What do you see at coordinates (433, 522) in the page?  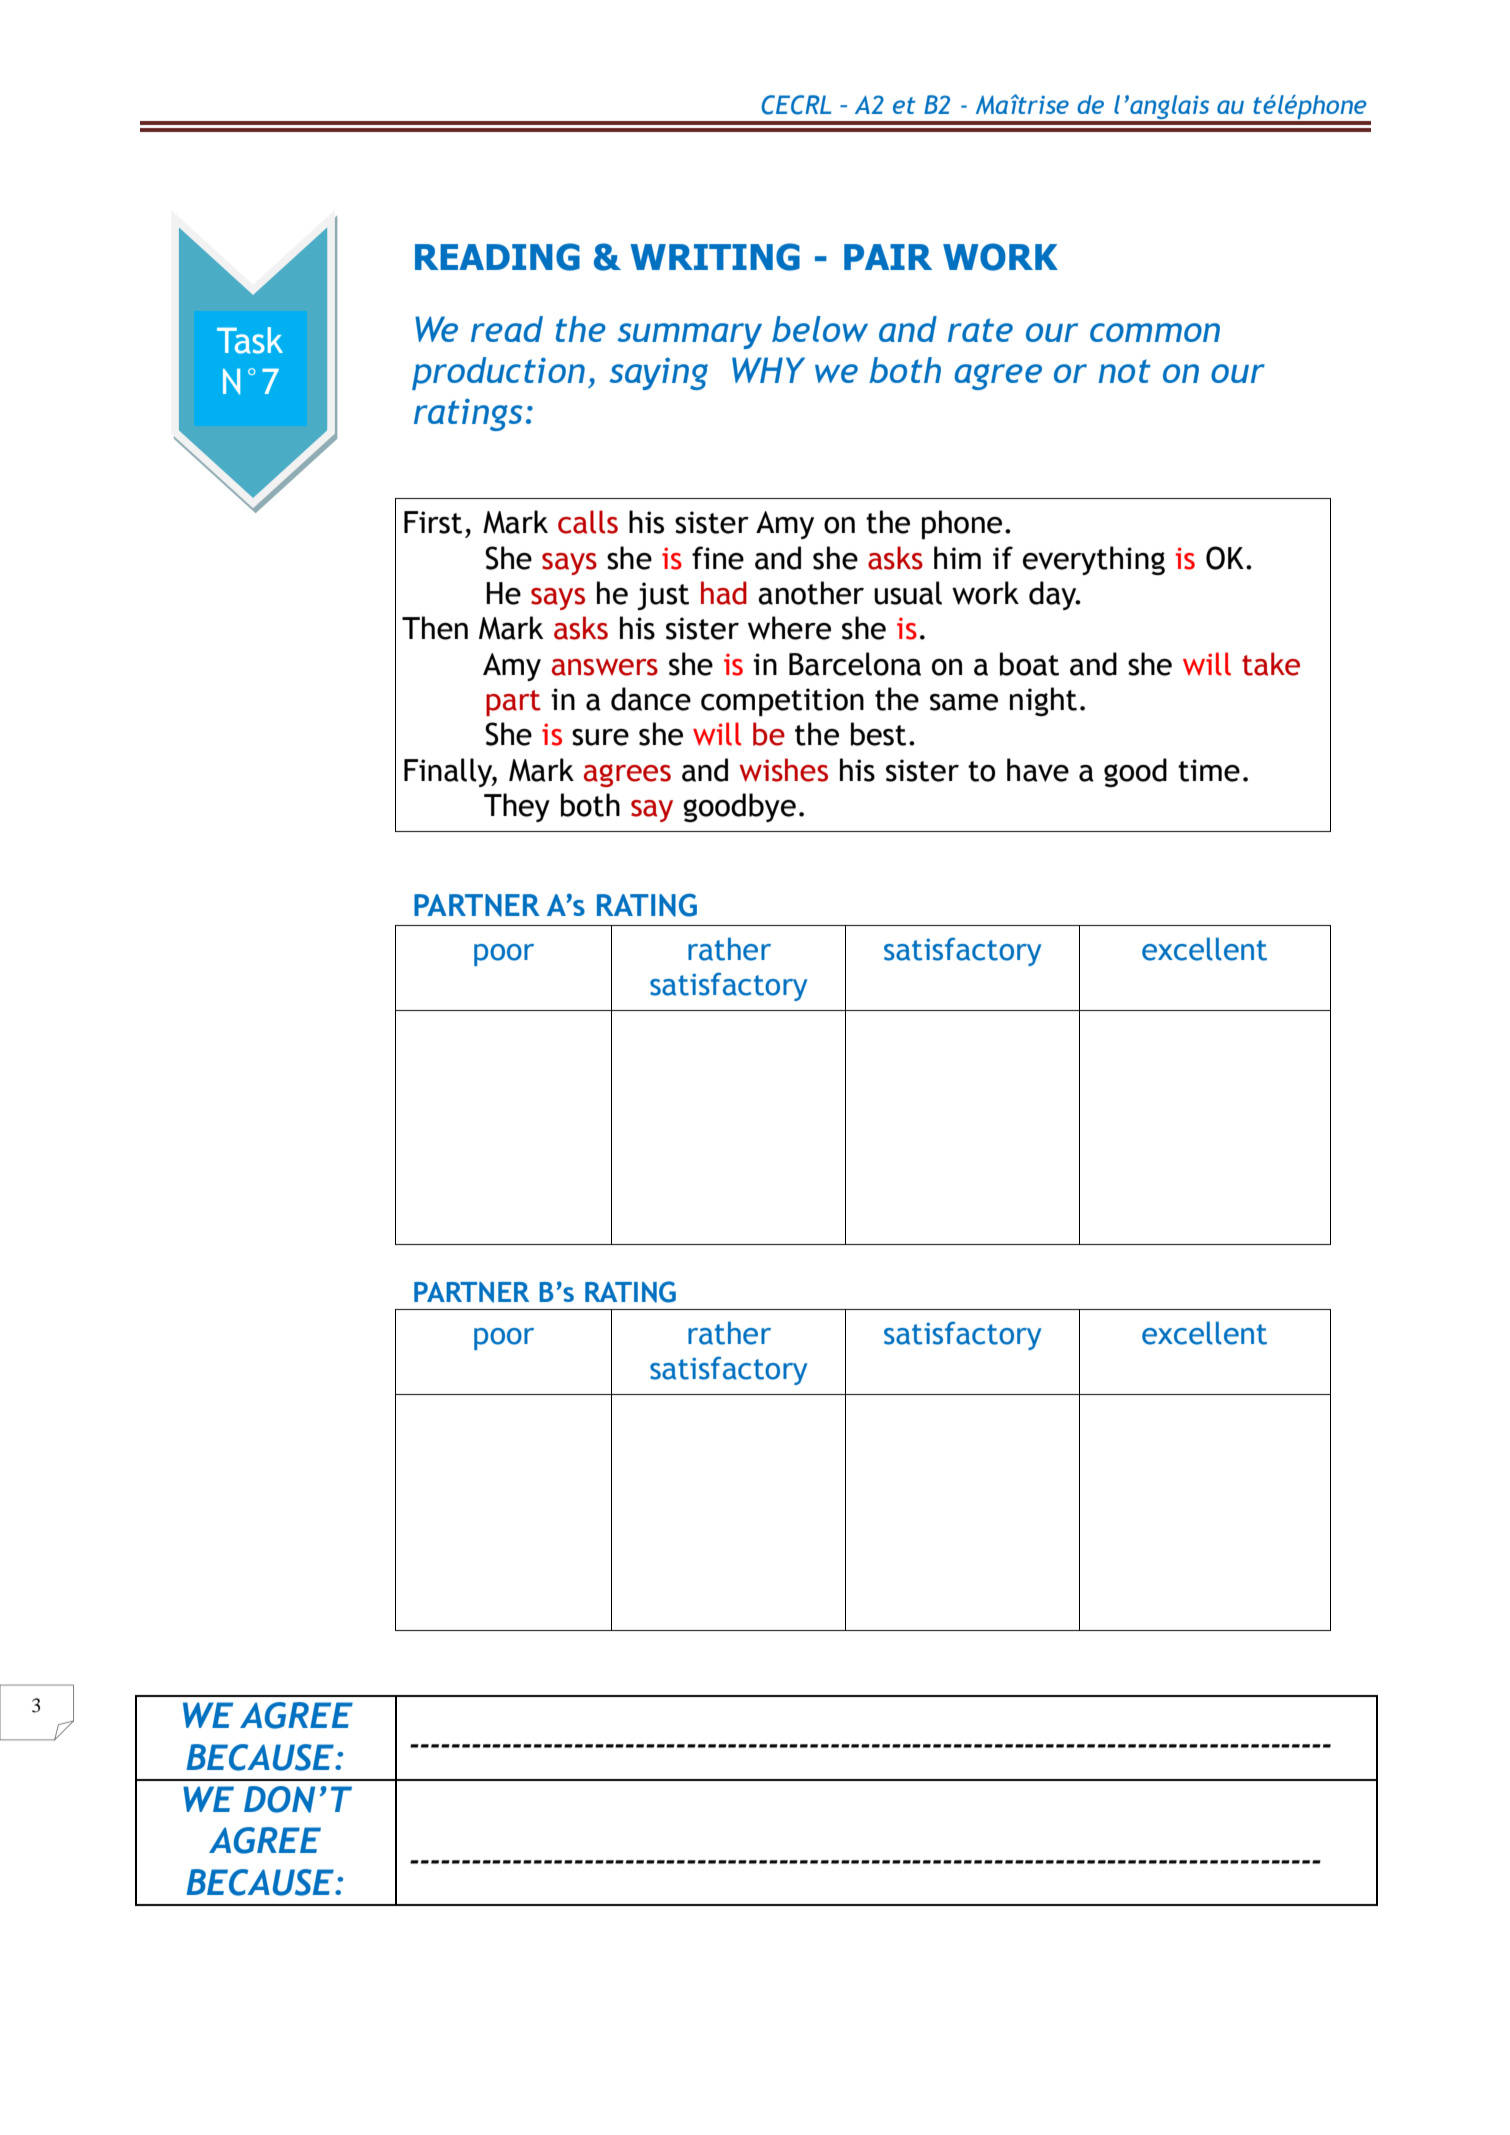 I see `First` at bounding box center [433, 522].
